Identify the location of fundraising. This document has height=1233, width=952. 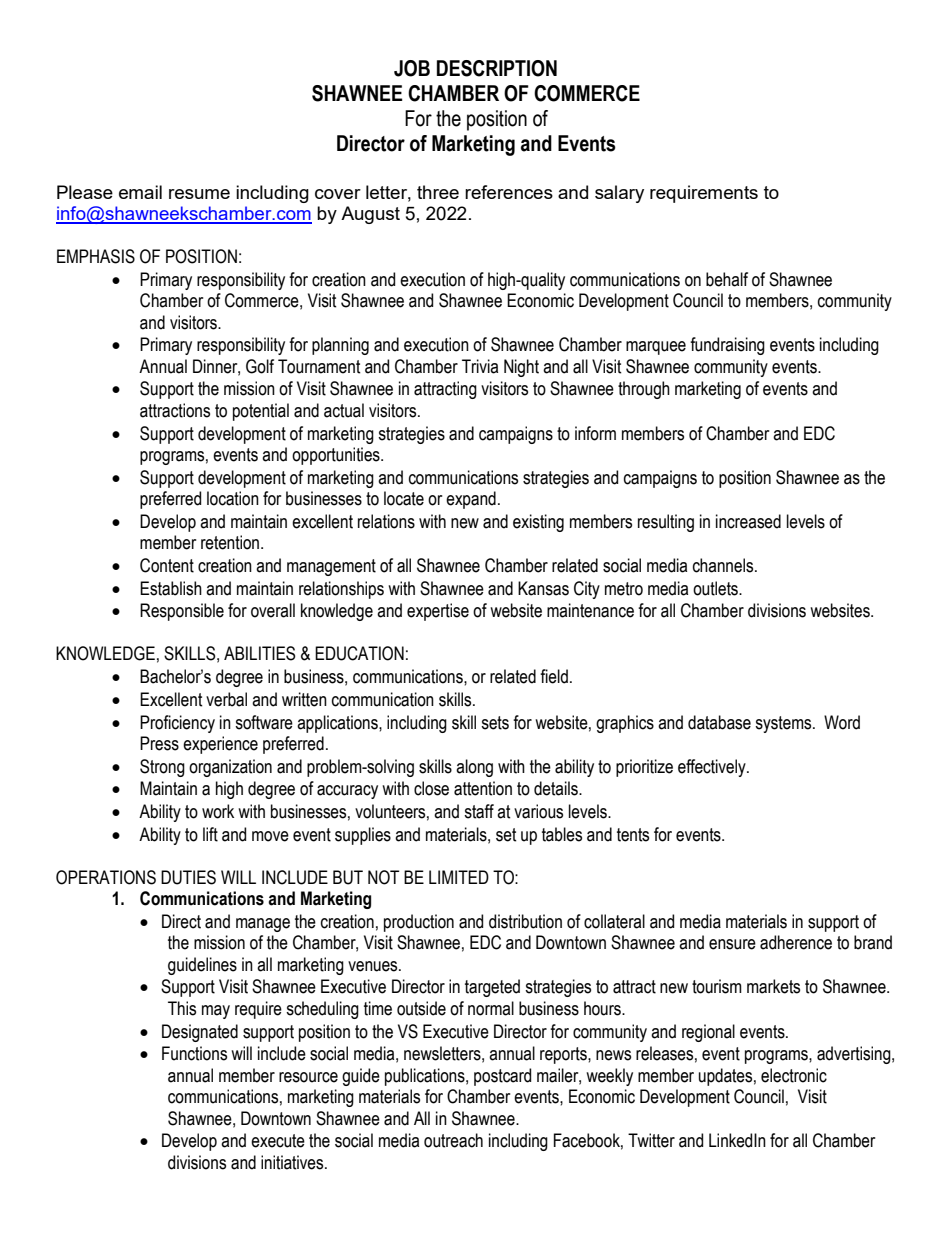
(727, 346).
